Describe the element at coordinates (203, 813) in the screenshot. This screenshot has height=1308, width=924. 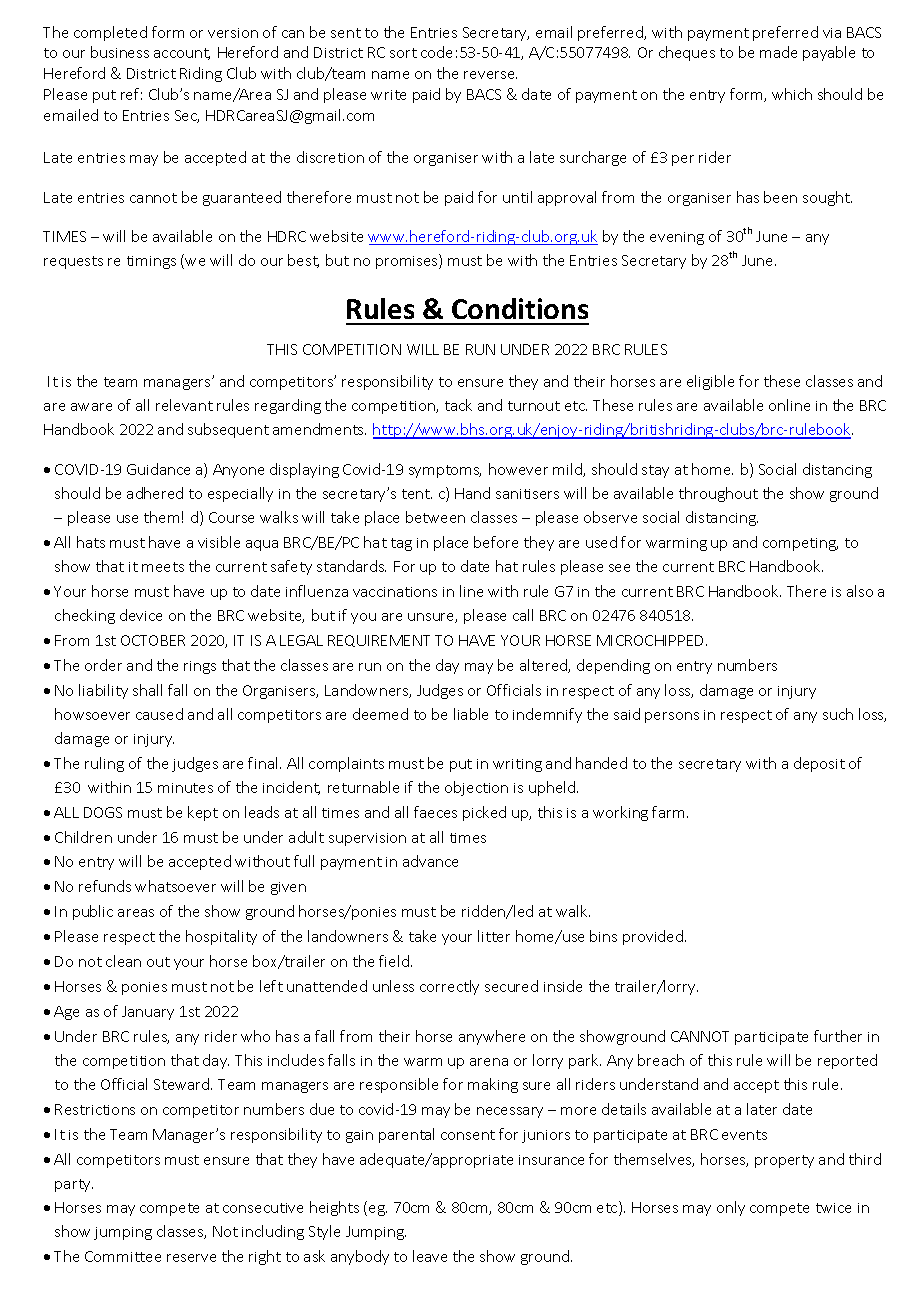
I see `kept` at that location.
